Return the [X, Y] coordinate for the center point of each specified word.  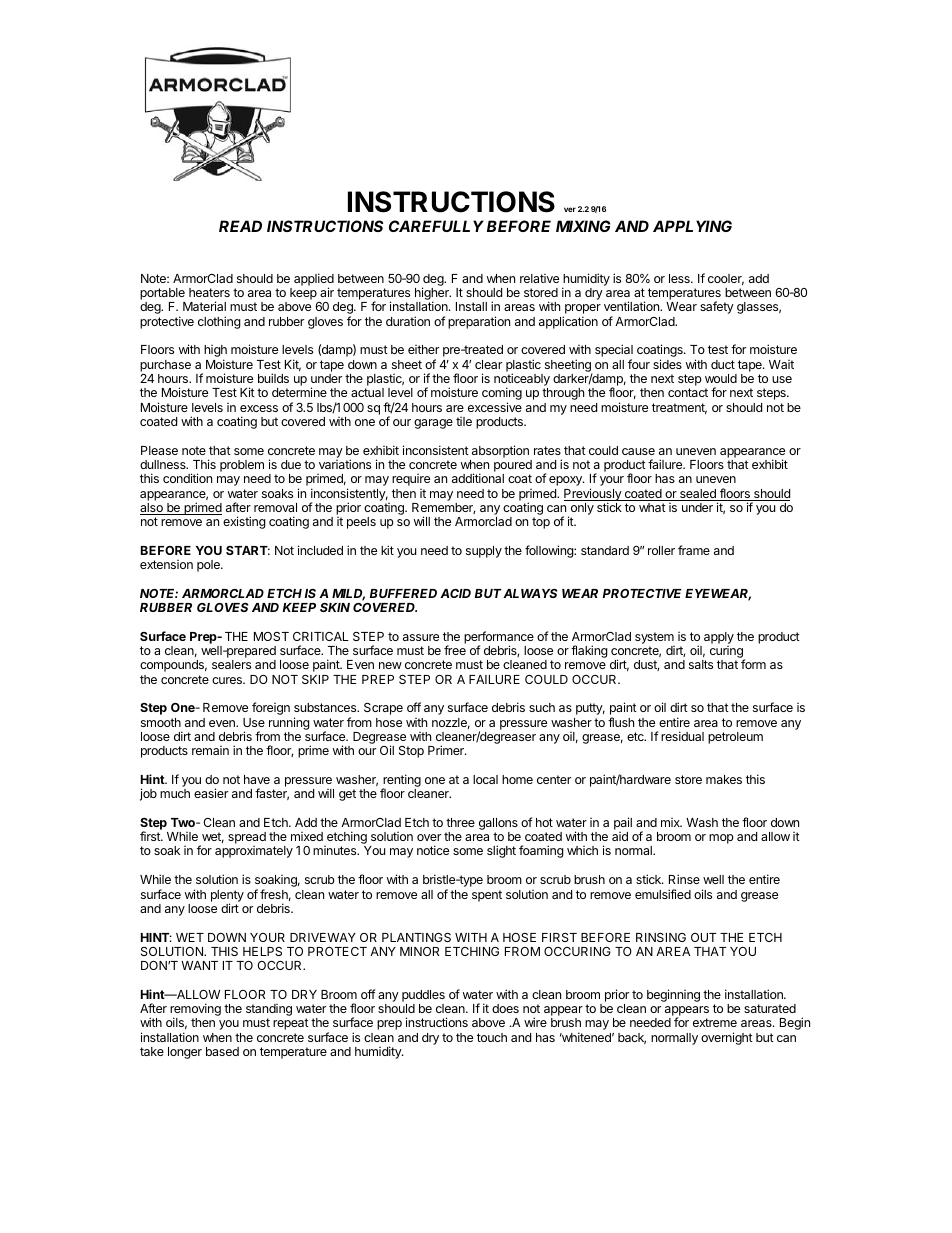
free [455, 650]
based [222, 1051]
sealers [231, 664]
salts [701, 664]
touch [492, 1037]
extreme [715, 1022]
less [680, 278]
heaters [209, 292]
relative [539, 278]
